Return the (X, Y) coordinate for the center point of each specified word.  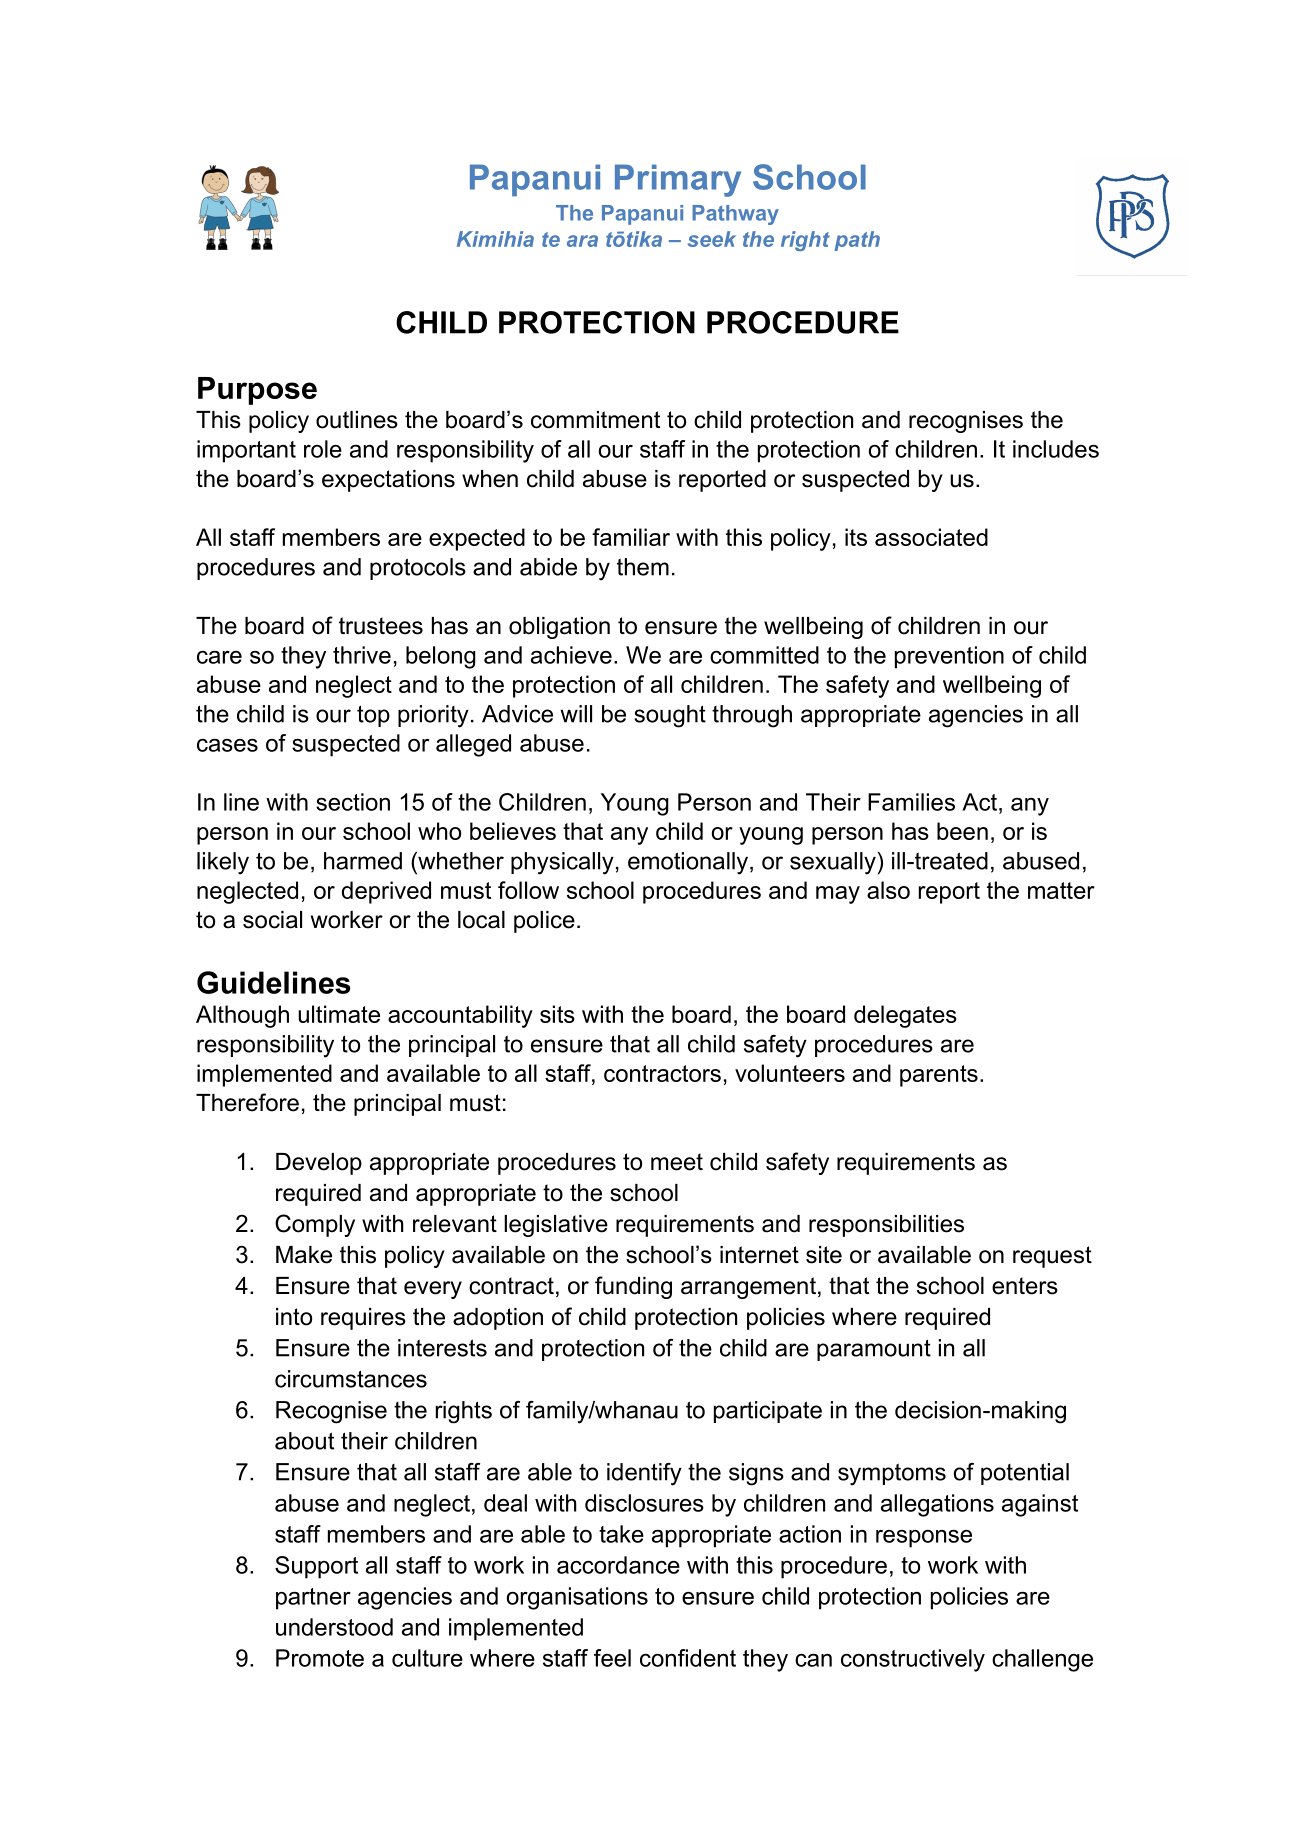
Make (304, 1255)
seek (712, 239)
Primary (678, 180)
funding (633, 1287)
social (272, 920)
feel (612, 1658)
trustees (381, 626)
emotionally (688, 863)
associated (931, 537)
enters (1025, 1286)
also (888, 890)
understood (334, 1627)
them (643, 567)
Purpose (257, 391)
